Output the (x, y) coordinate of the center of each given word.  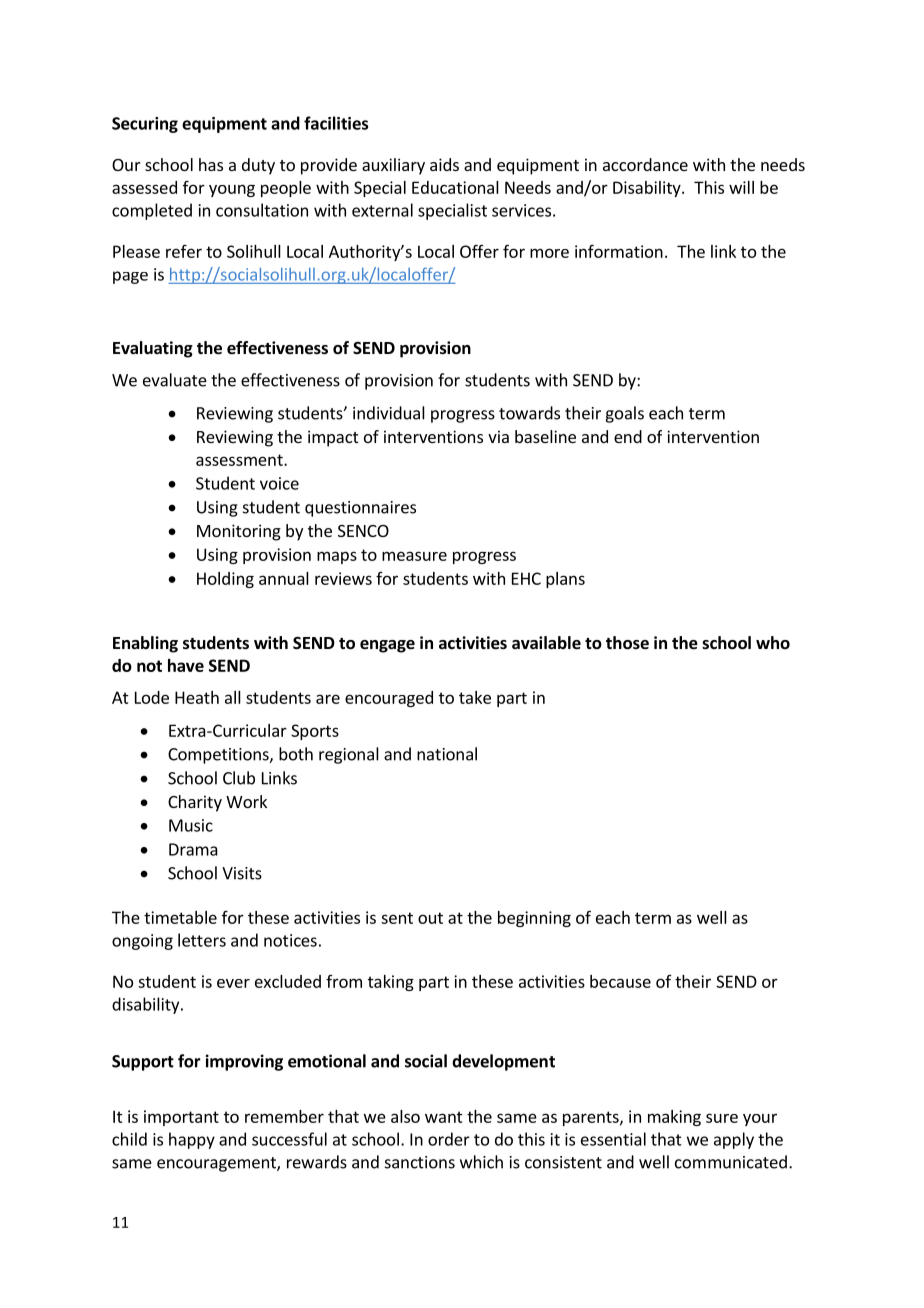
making (674, 1118)
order (449, 1139)
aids (444, 164)
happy (192, 1140)
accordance (645, 164)
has (211, 164)
